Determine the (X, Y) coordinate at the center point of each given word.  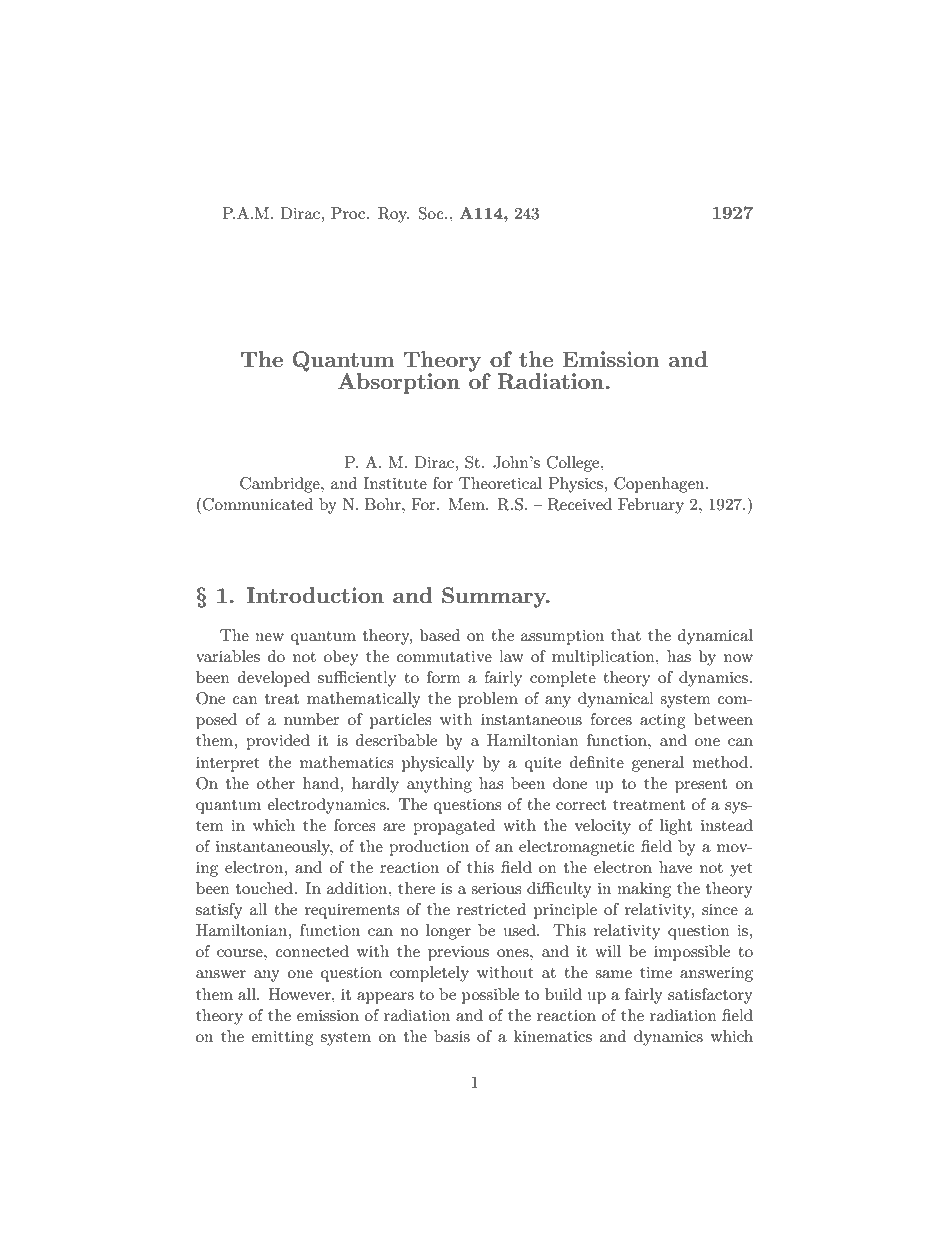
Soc (432, 213)
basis (452, 1036)
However (300, 994)
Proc (349, 213)
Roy (393, 215)
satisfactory (710, 996)
